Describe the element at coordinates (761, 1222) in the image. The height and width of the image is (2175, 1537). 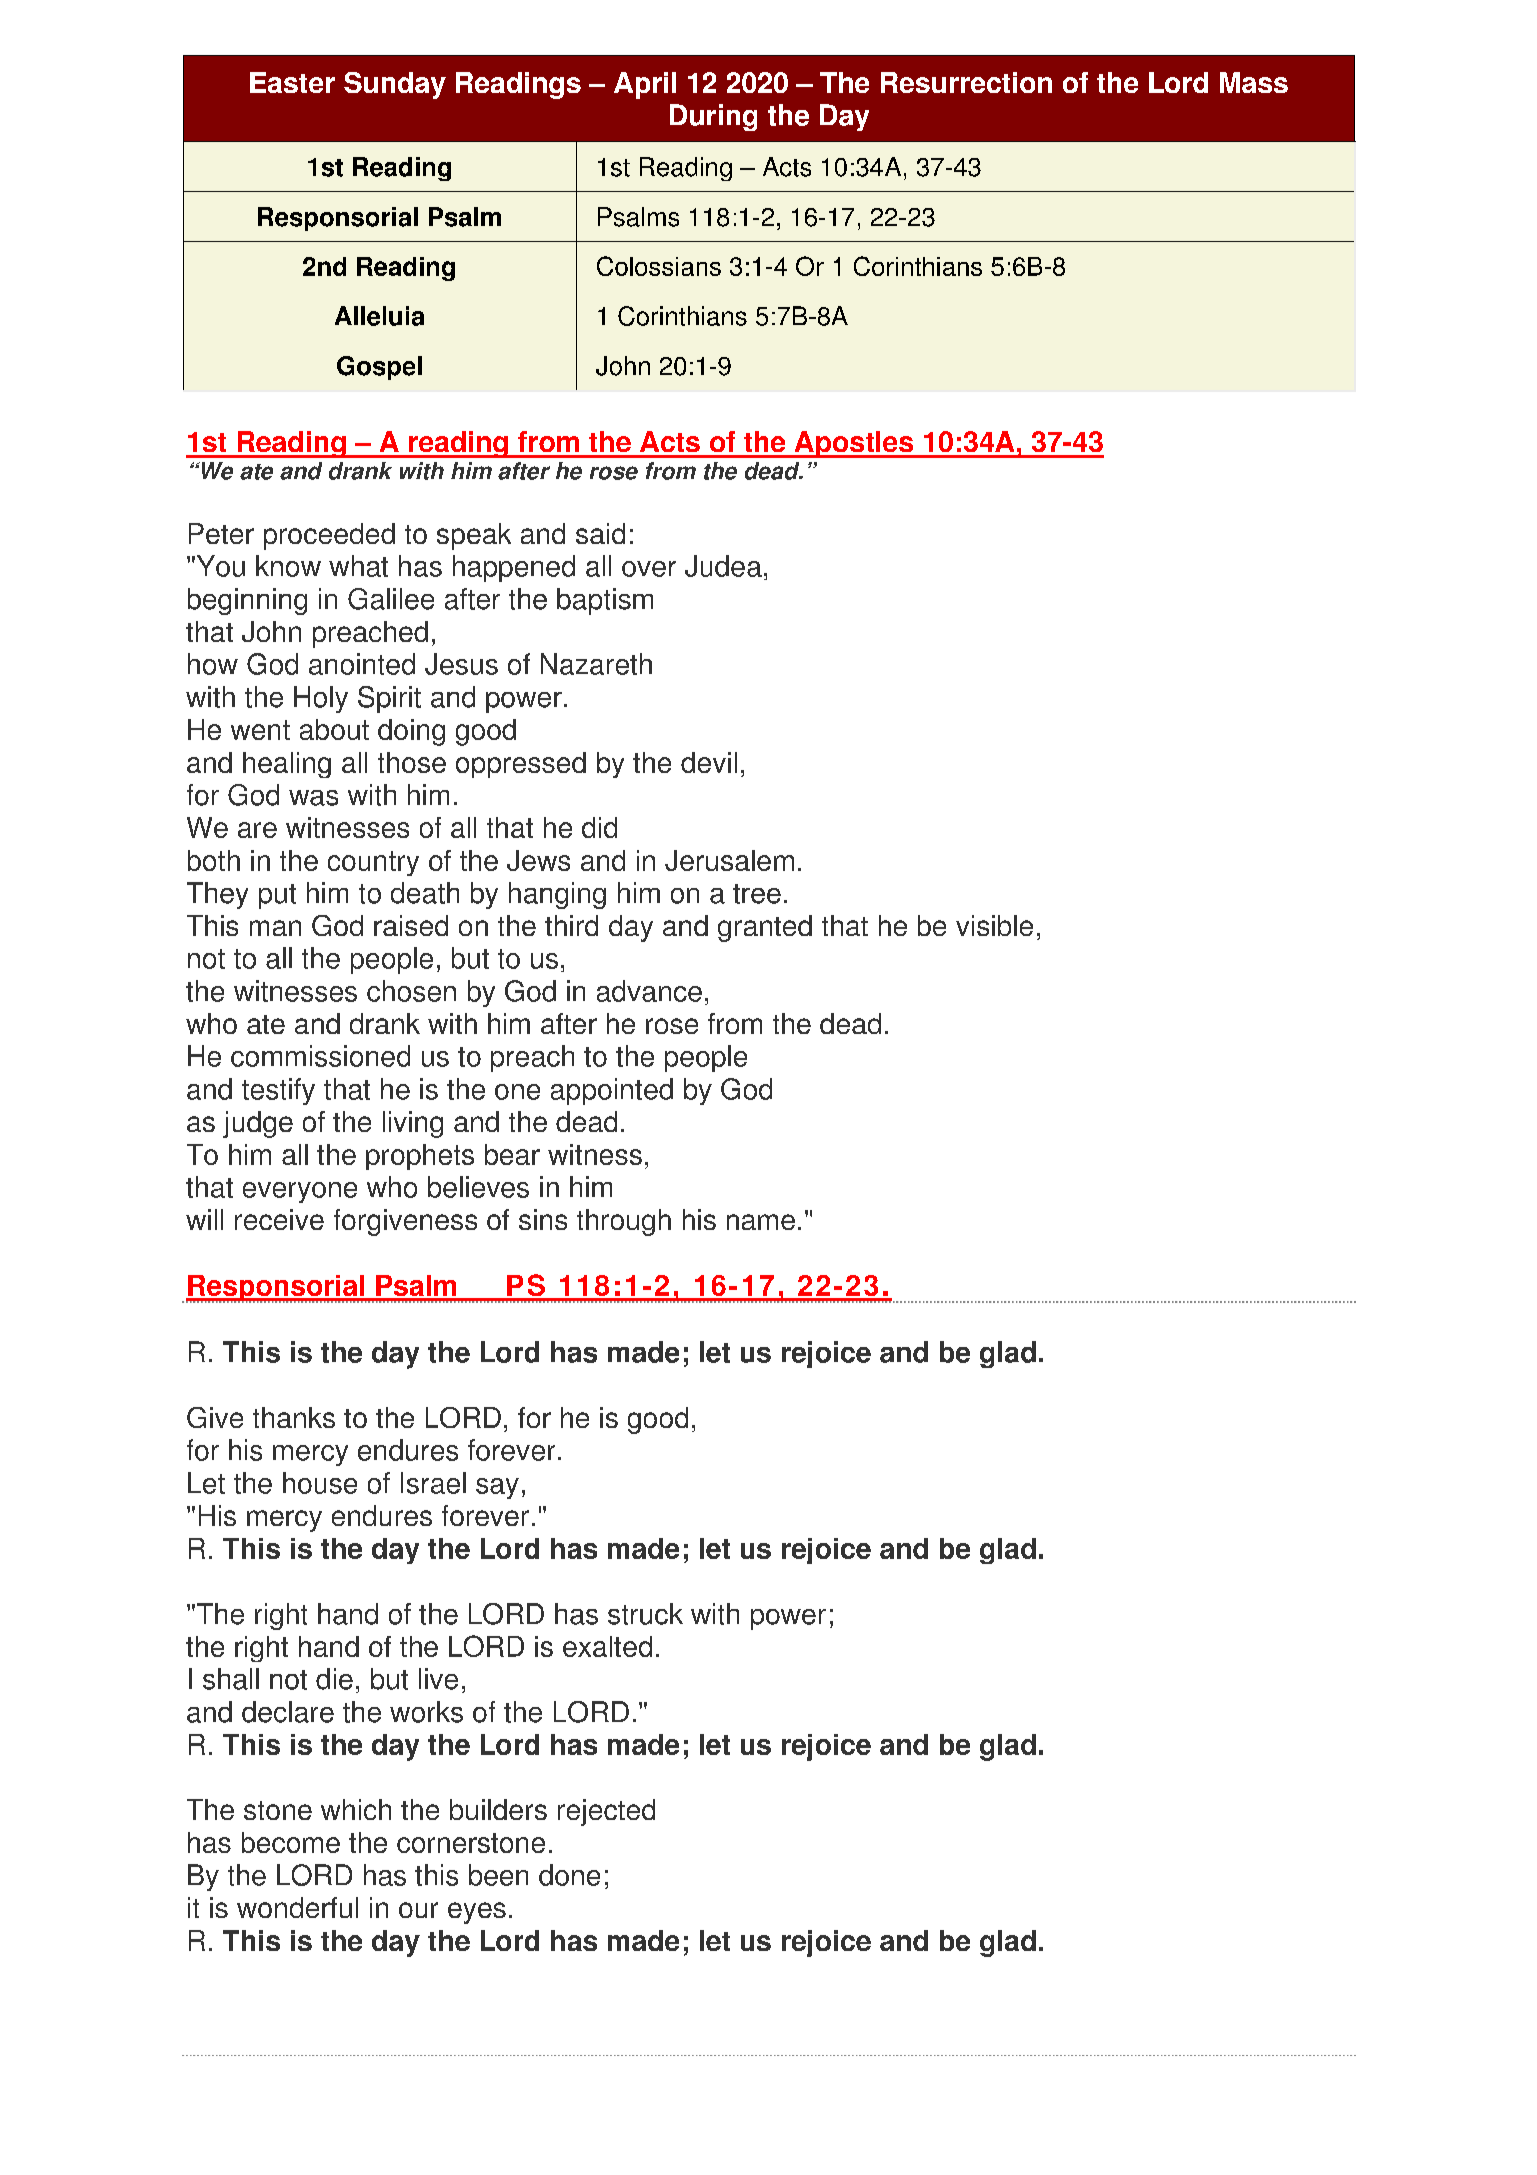
I see `name` at that location.
